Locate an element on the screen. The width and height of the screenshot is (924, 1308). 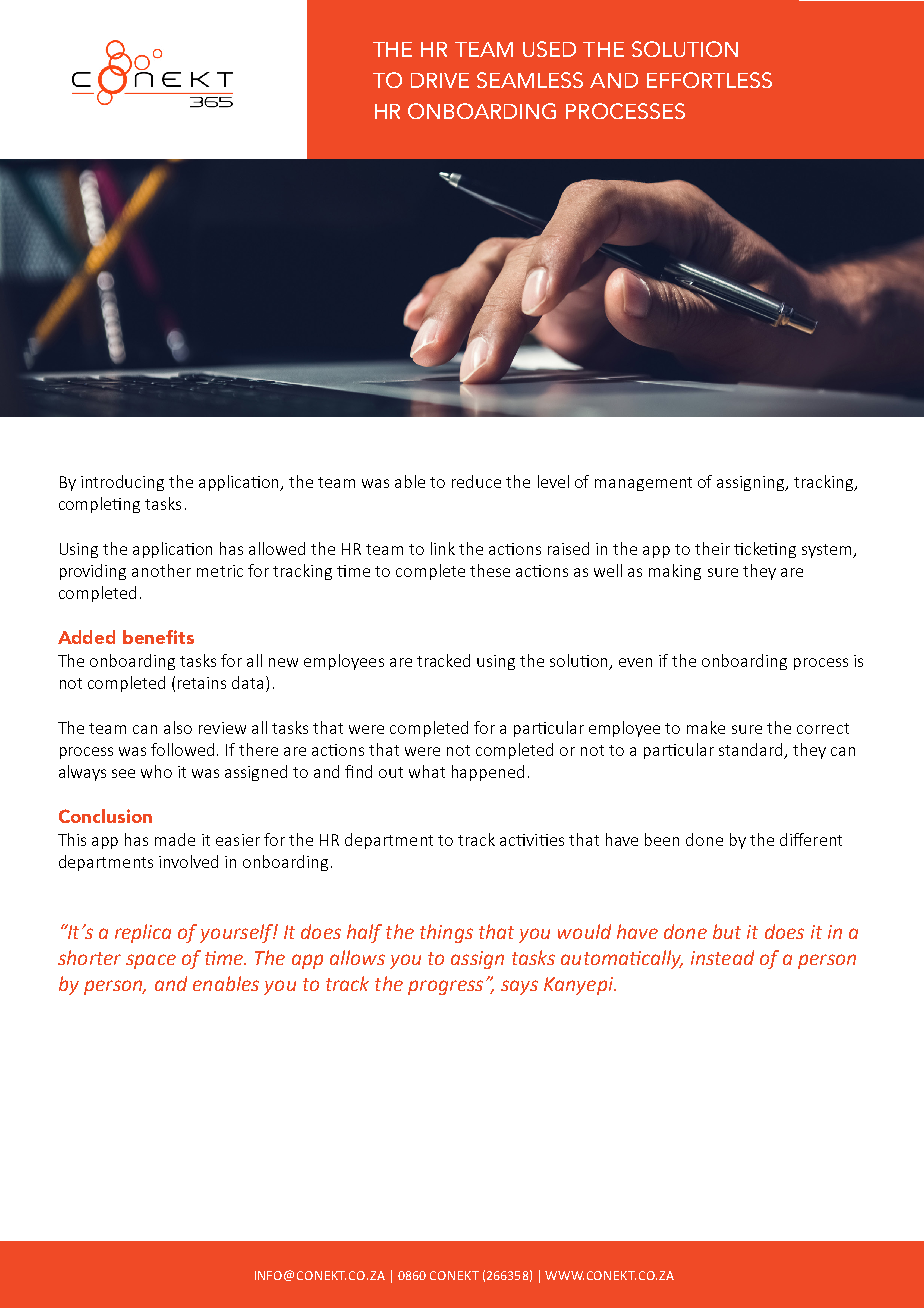
space is located at coordinates (151, 961).
